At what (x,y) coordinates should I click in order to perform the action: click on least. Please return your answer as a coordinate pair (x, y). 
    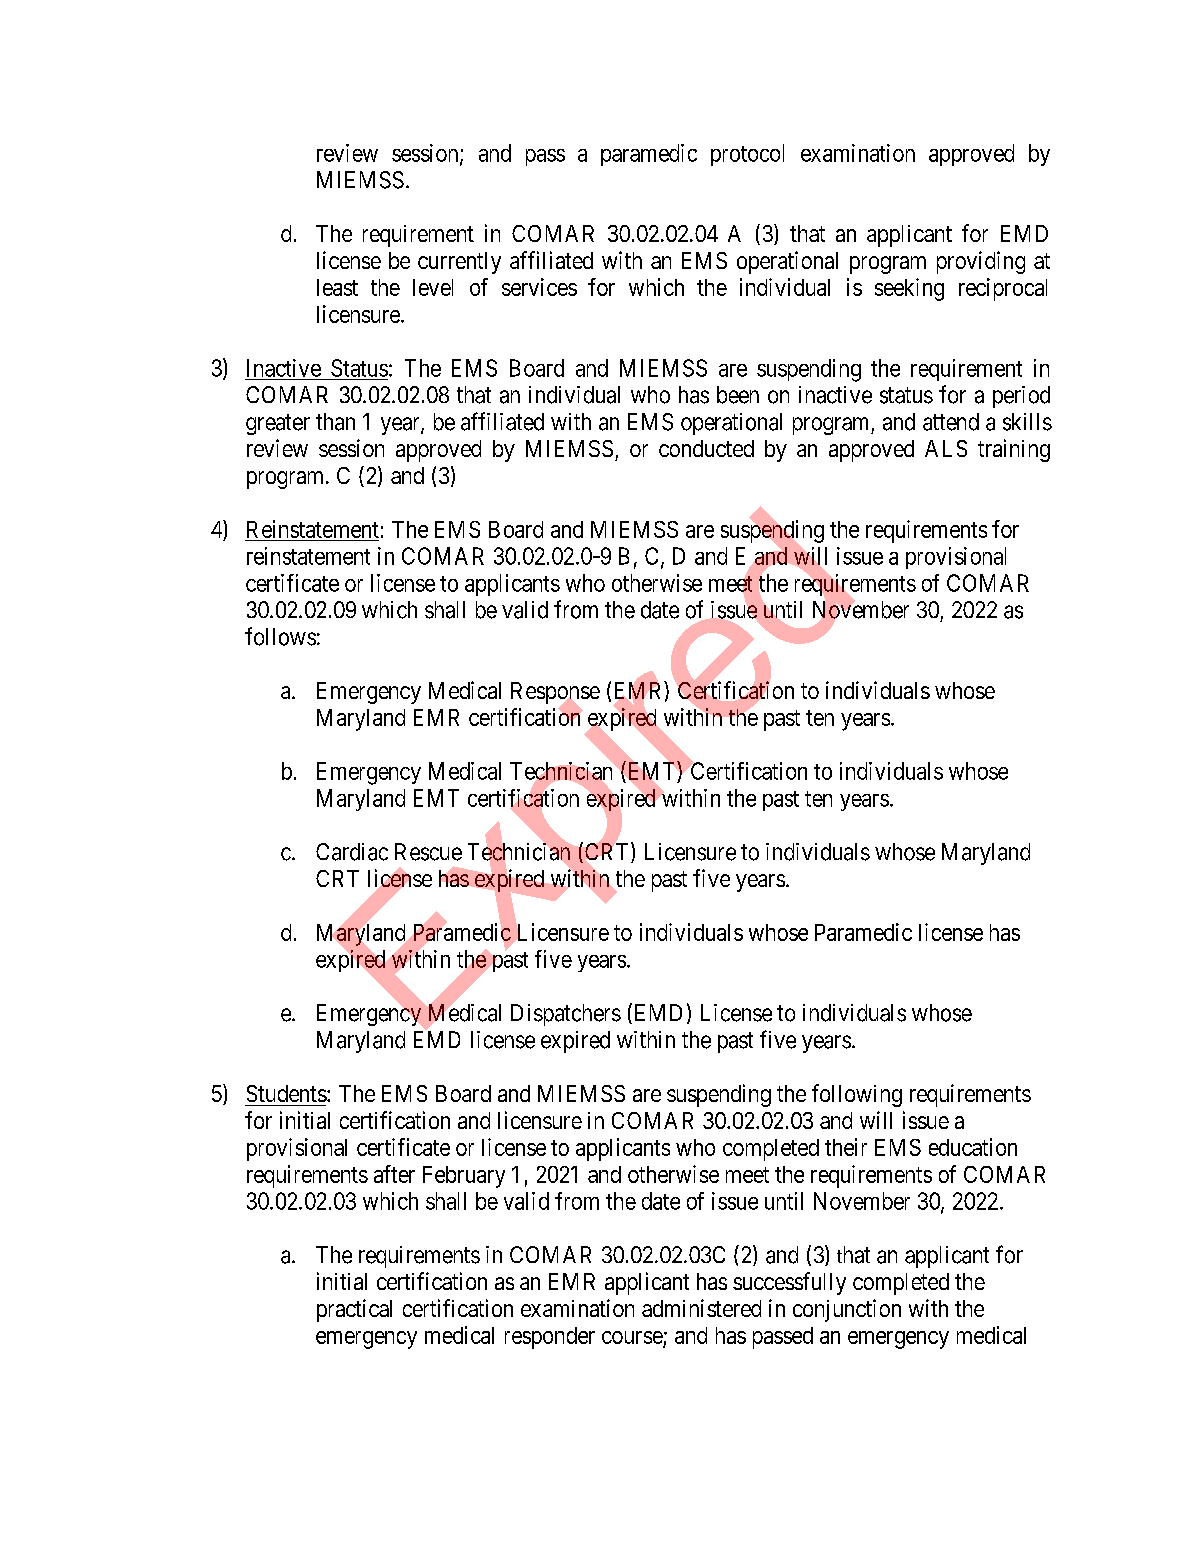
    Looking at the image, I should click on (337, 287).
